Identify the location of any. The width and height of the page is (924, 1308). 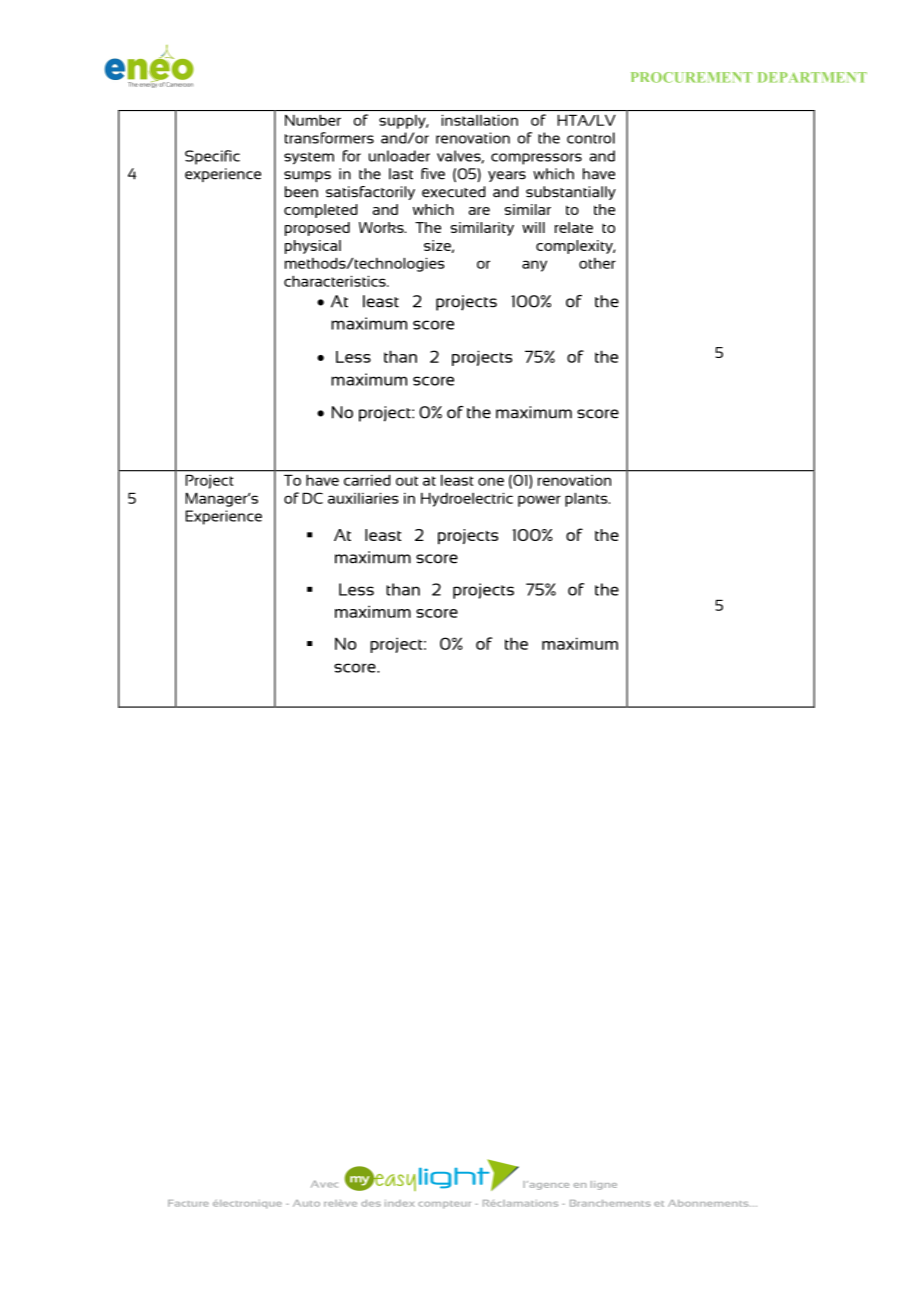
(534, 266).
